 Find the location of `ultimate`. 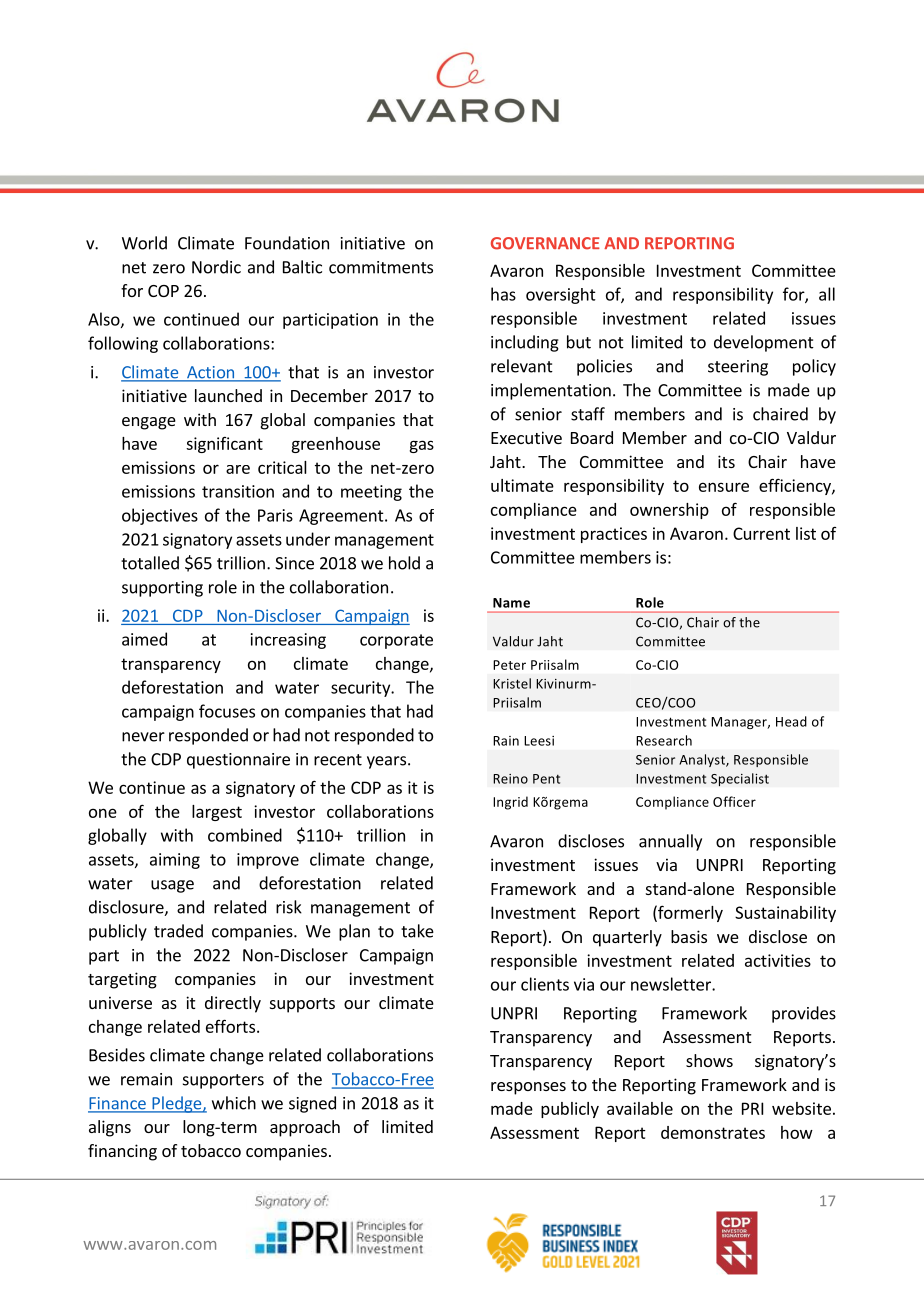

ultimate is located at coordinates (522, 485).
